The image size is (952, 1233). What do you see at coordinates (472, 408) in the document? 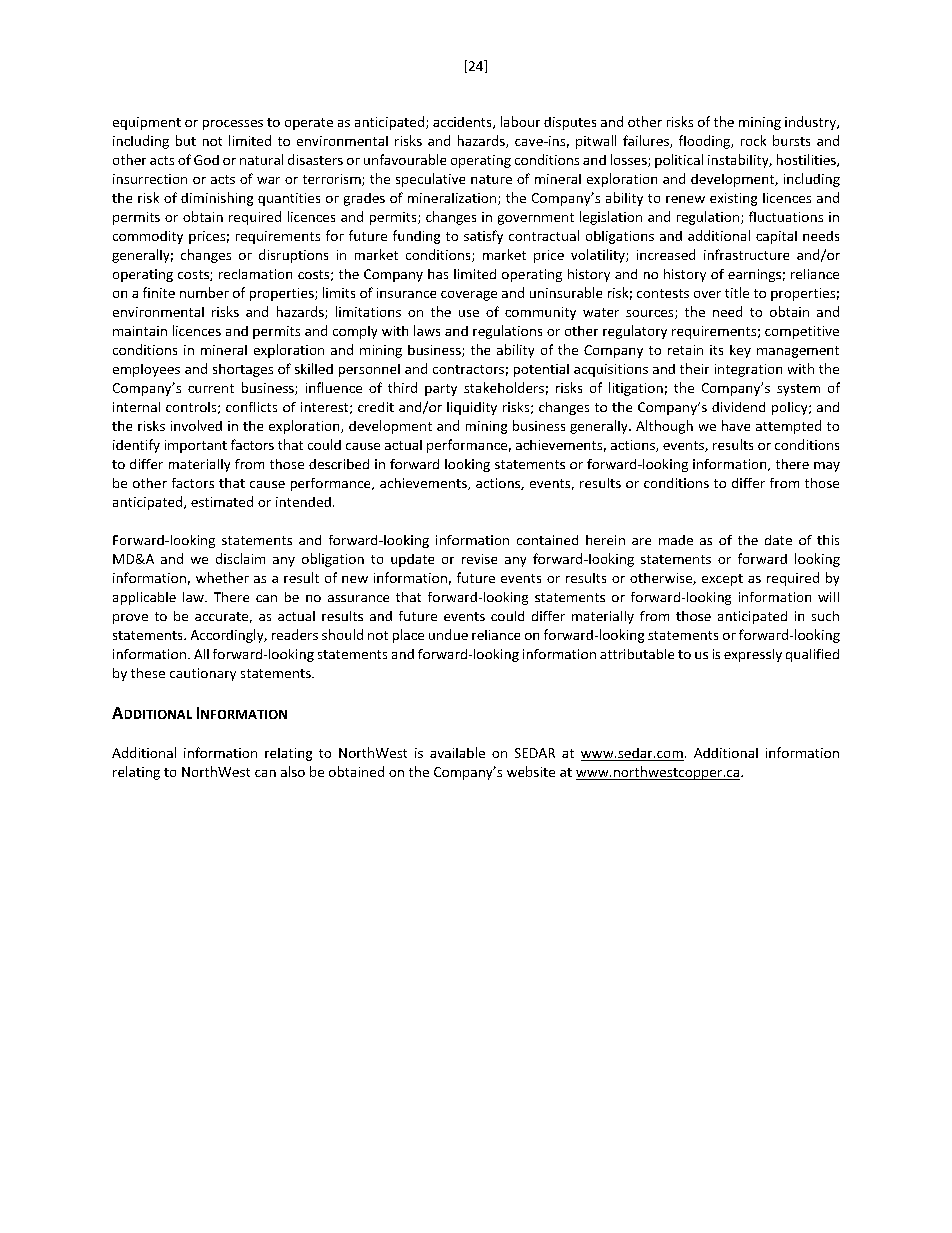
I see `liquidity` at bounding box center [472, 408].
